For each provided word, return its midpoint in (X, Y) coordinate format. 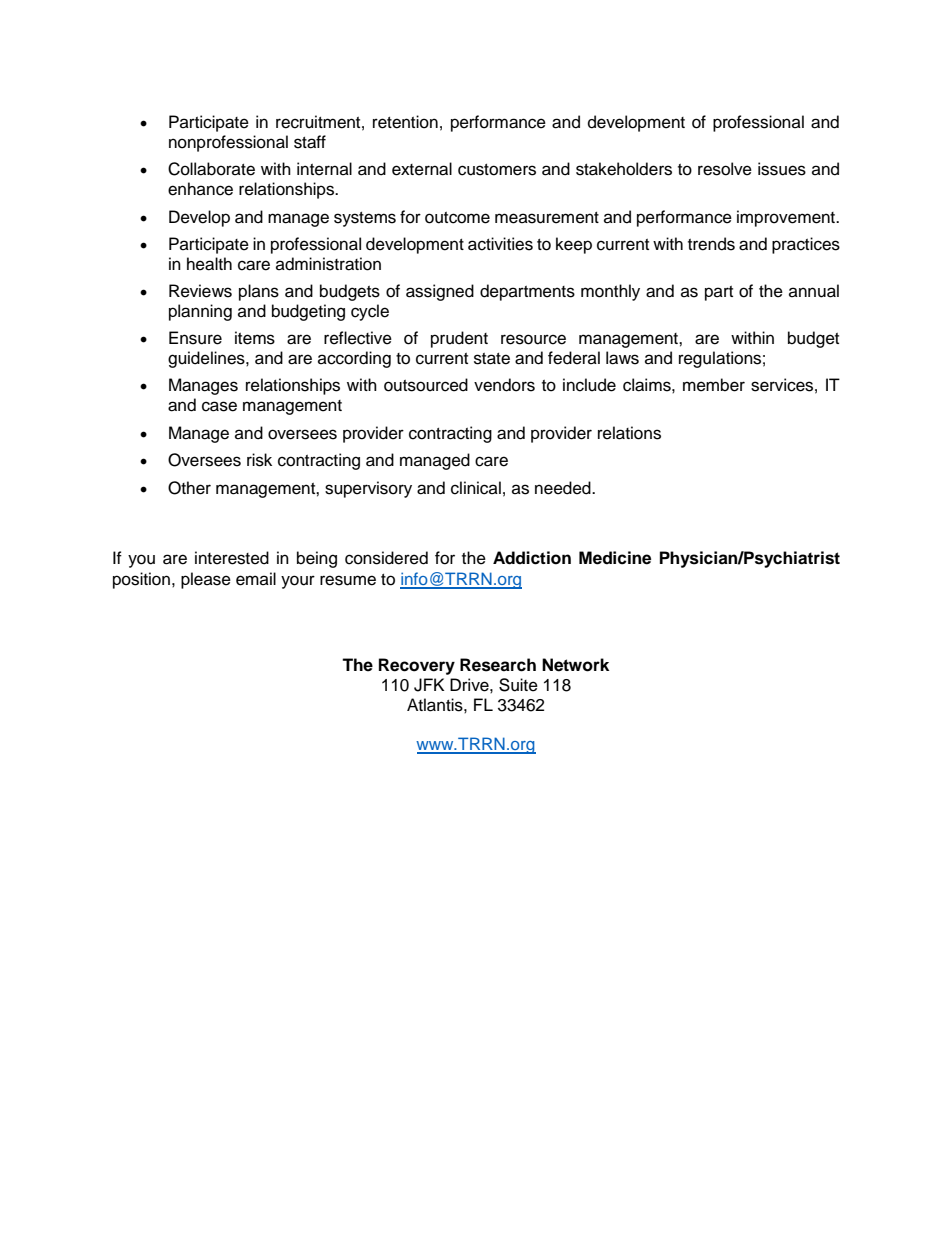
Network (575, 665)
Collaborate (211, 169)
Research (498, 665)
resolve (725, 169)
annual (814, 291)
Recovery (417, 666)
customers (497, 170)
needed (564, 488)
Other (189, 488)
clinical (476, 488)
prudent (459, 339)
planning (200, 312)
